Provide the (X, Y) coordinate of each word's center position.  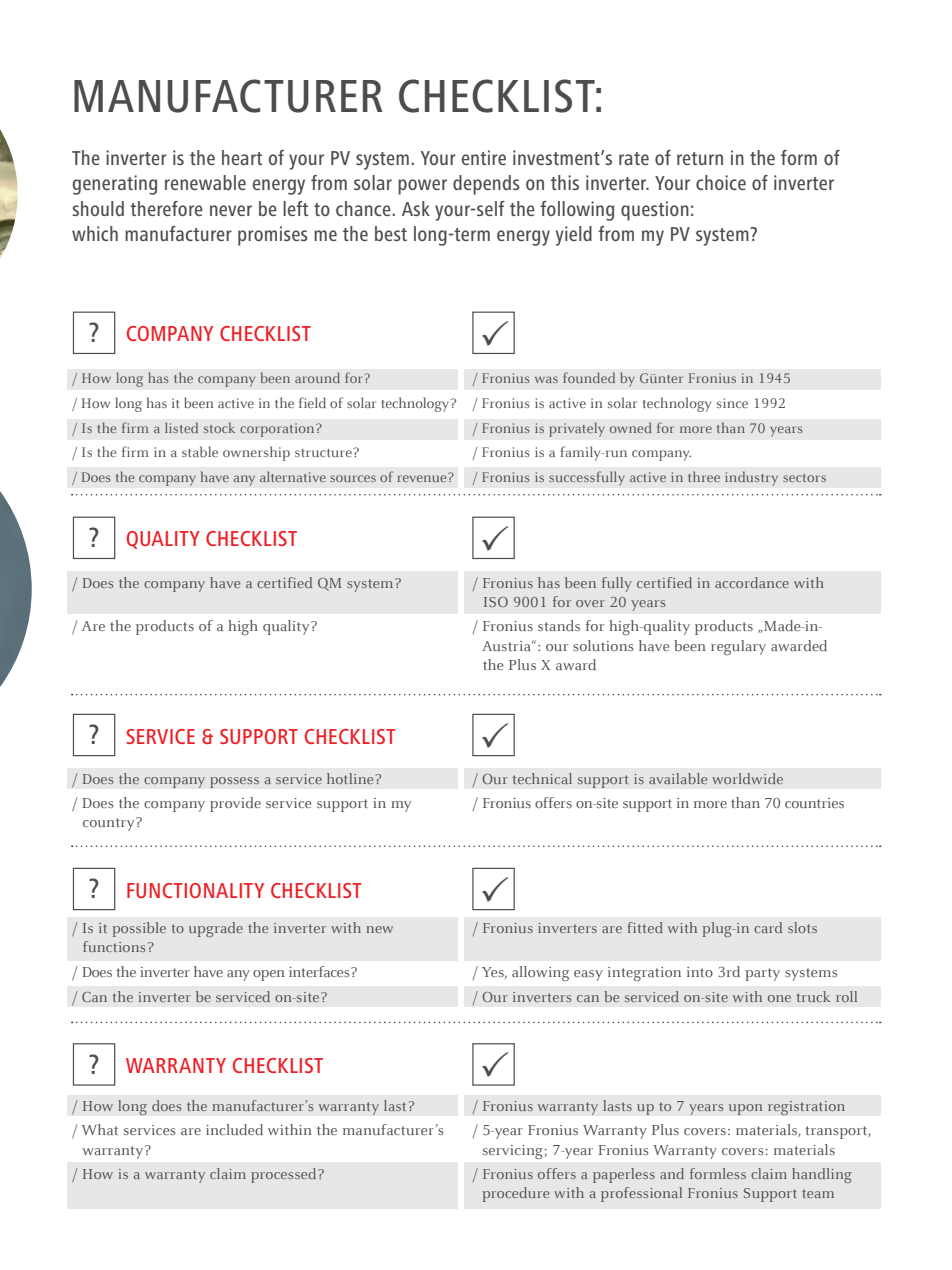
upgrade (216, 929)
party (762, 974)
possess (234, 782)
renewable (205, 182)
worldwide (747, 778)
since (732, 403)
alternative (293, 476)
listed (181, 427)
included (234, 1129)
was (546, 379)
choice (721, 182)
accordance (752, 582)
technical (542, 778)
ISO (496, 602)
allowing (541, 973)
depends (486, 185)
